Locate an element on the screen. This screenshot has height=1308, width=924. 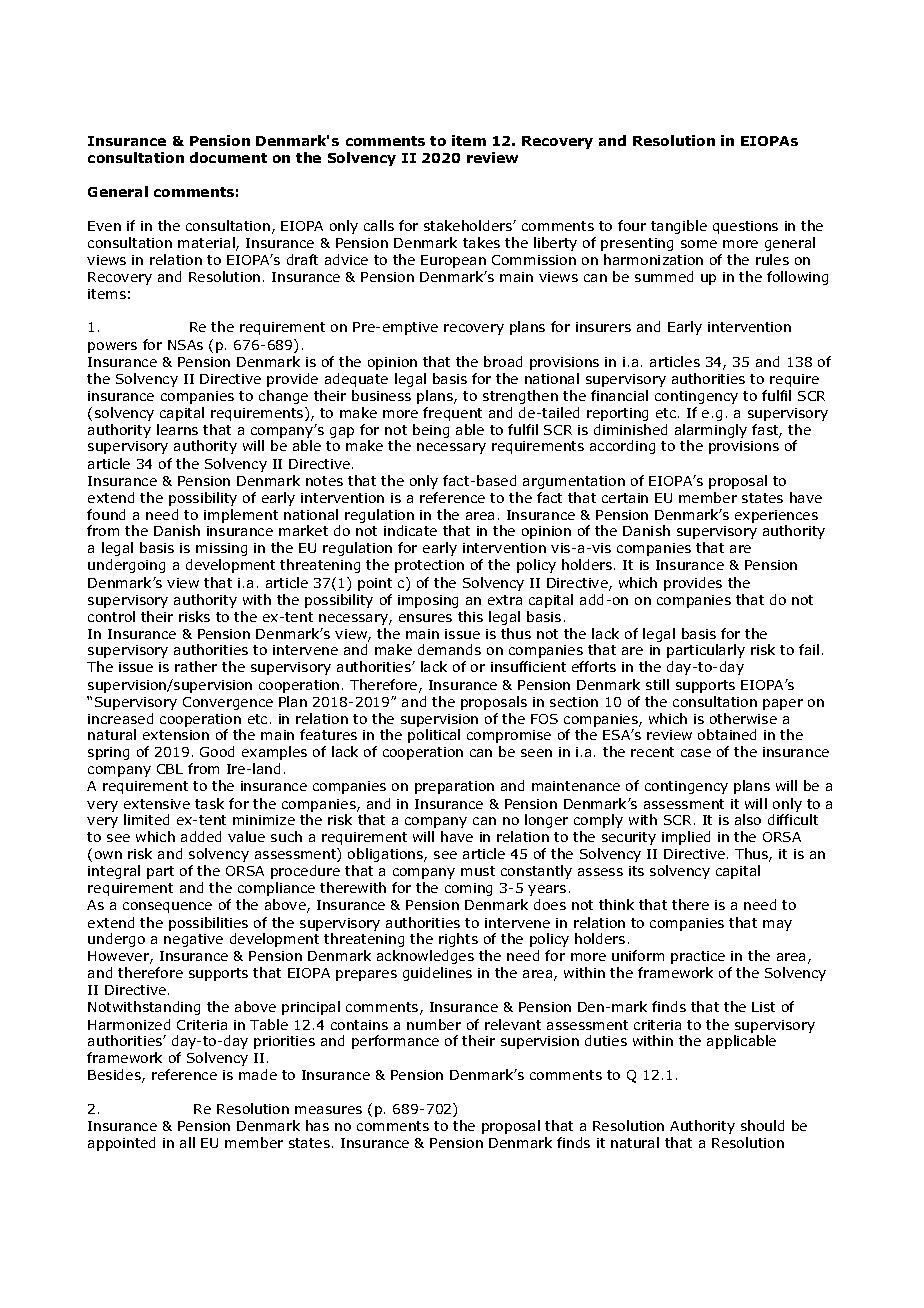
preparation is located at coordinates (454, 787).
